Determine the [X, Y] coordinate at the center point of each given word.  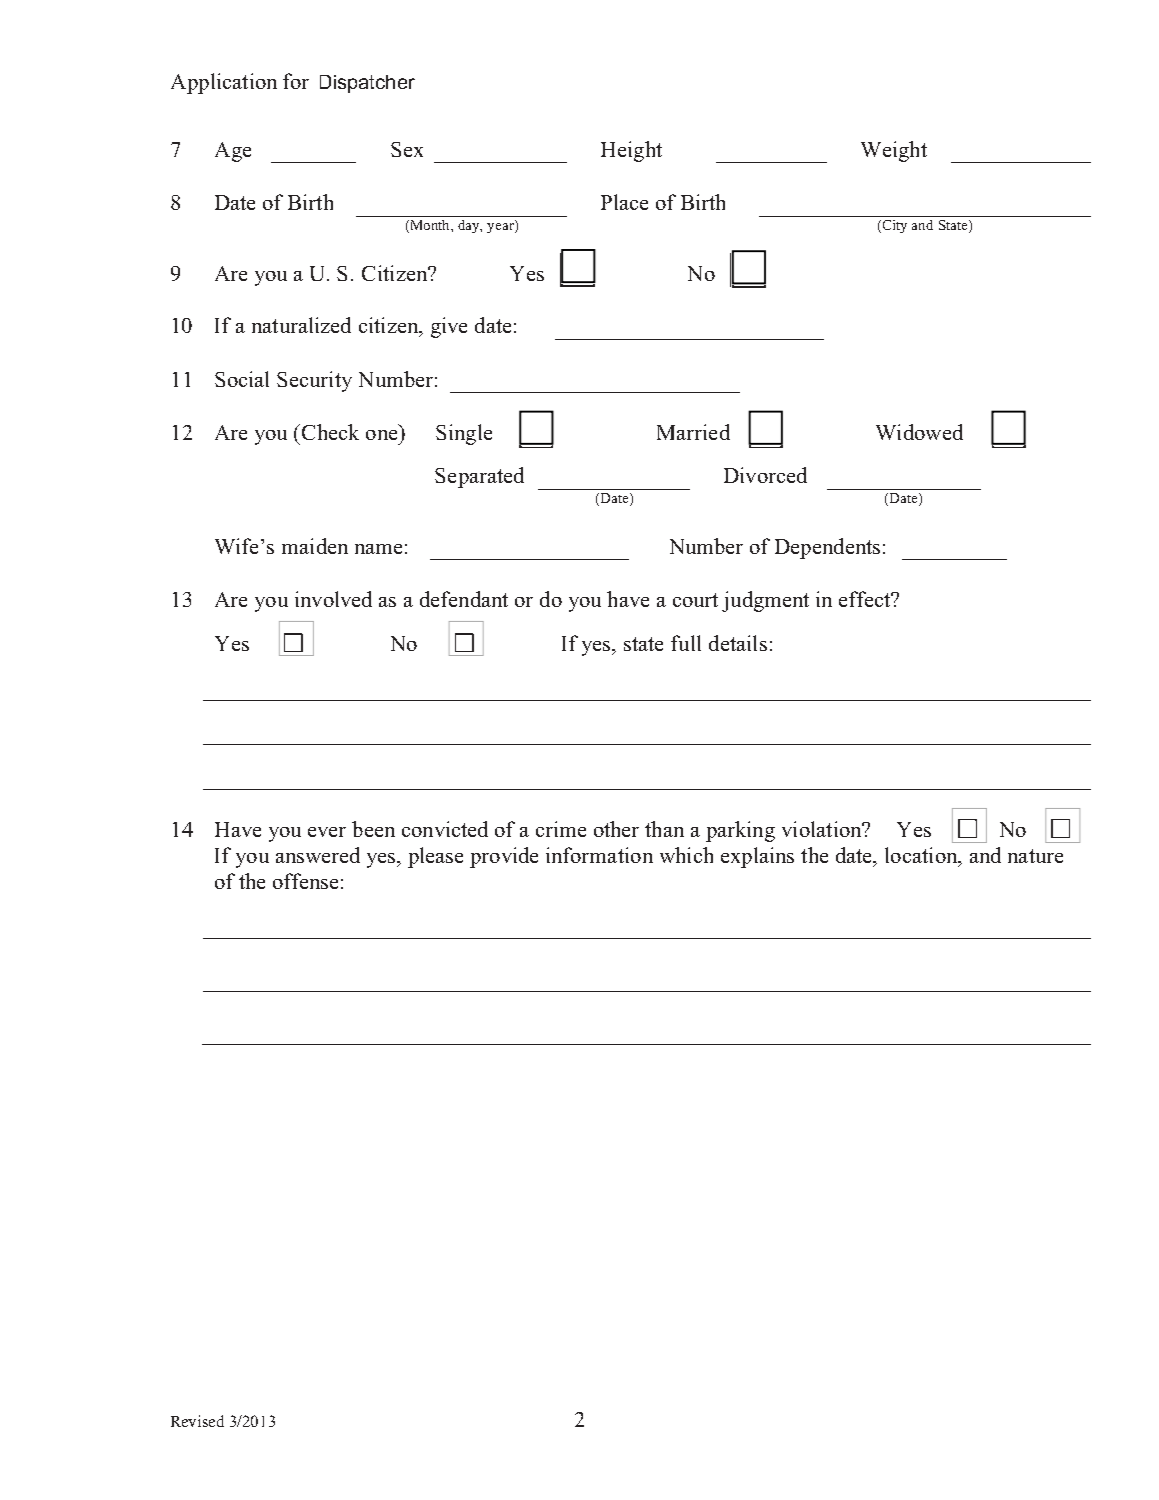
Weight [894, 151]
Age [233, 152]
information [599, 855]
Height [631, 151]
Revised [197, 1421]
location [922, 855]
